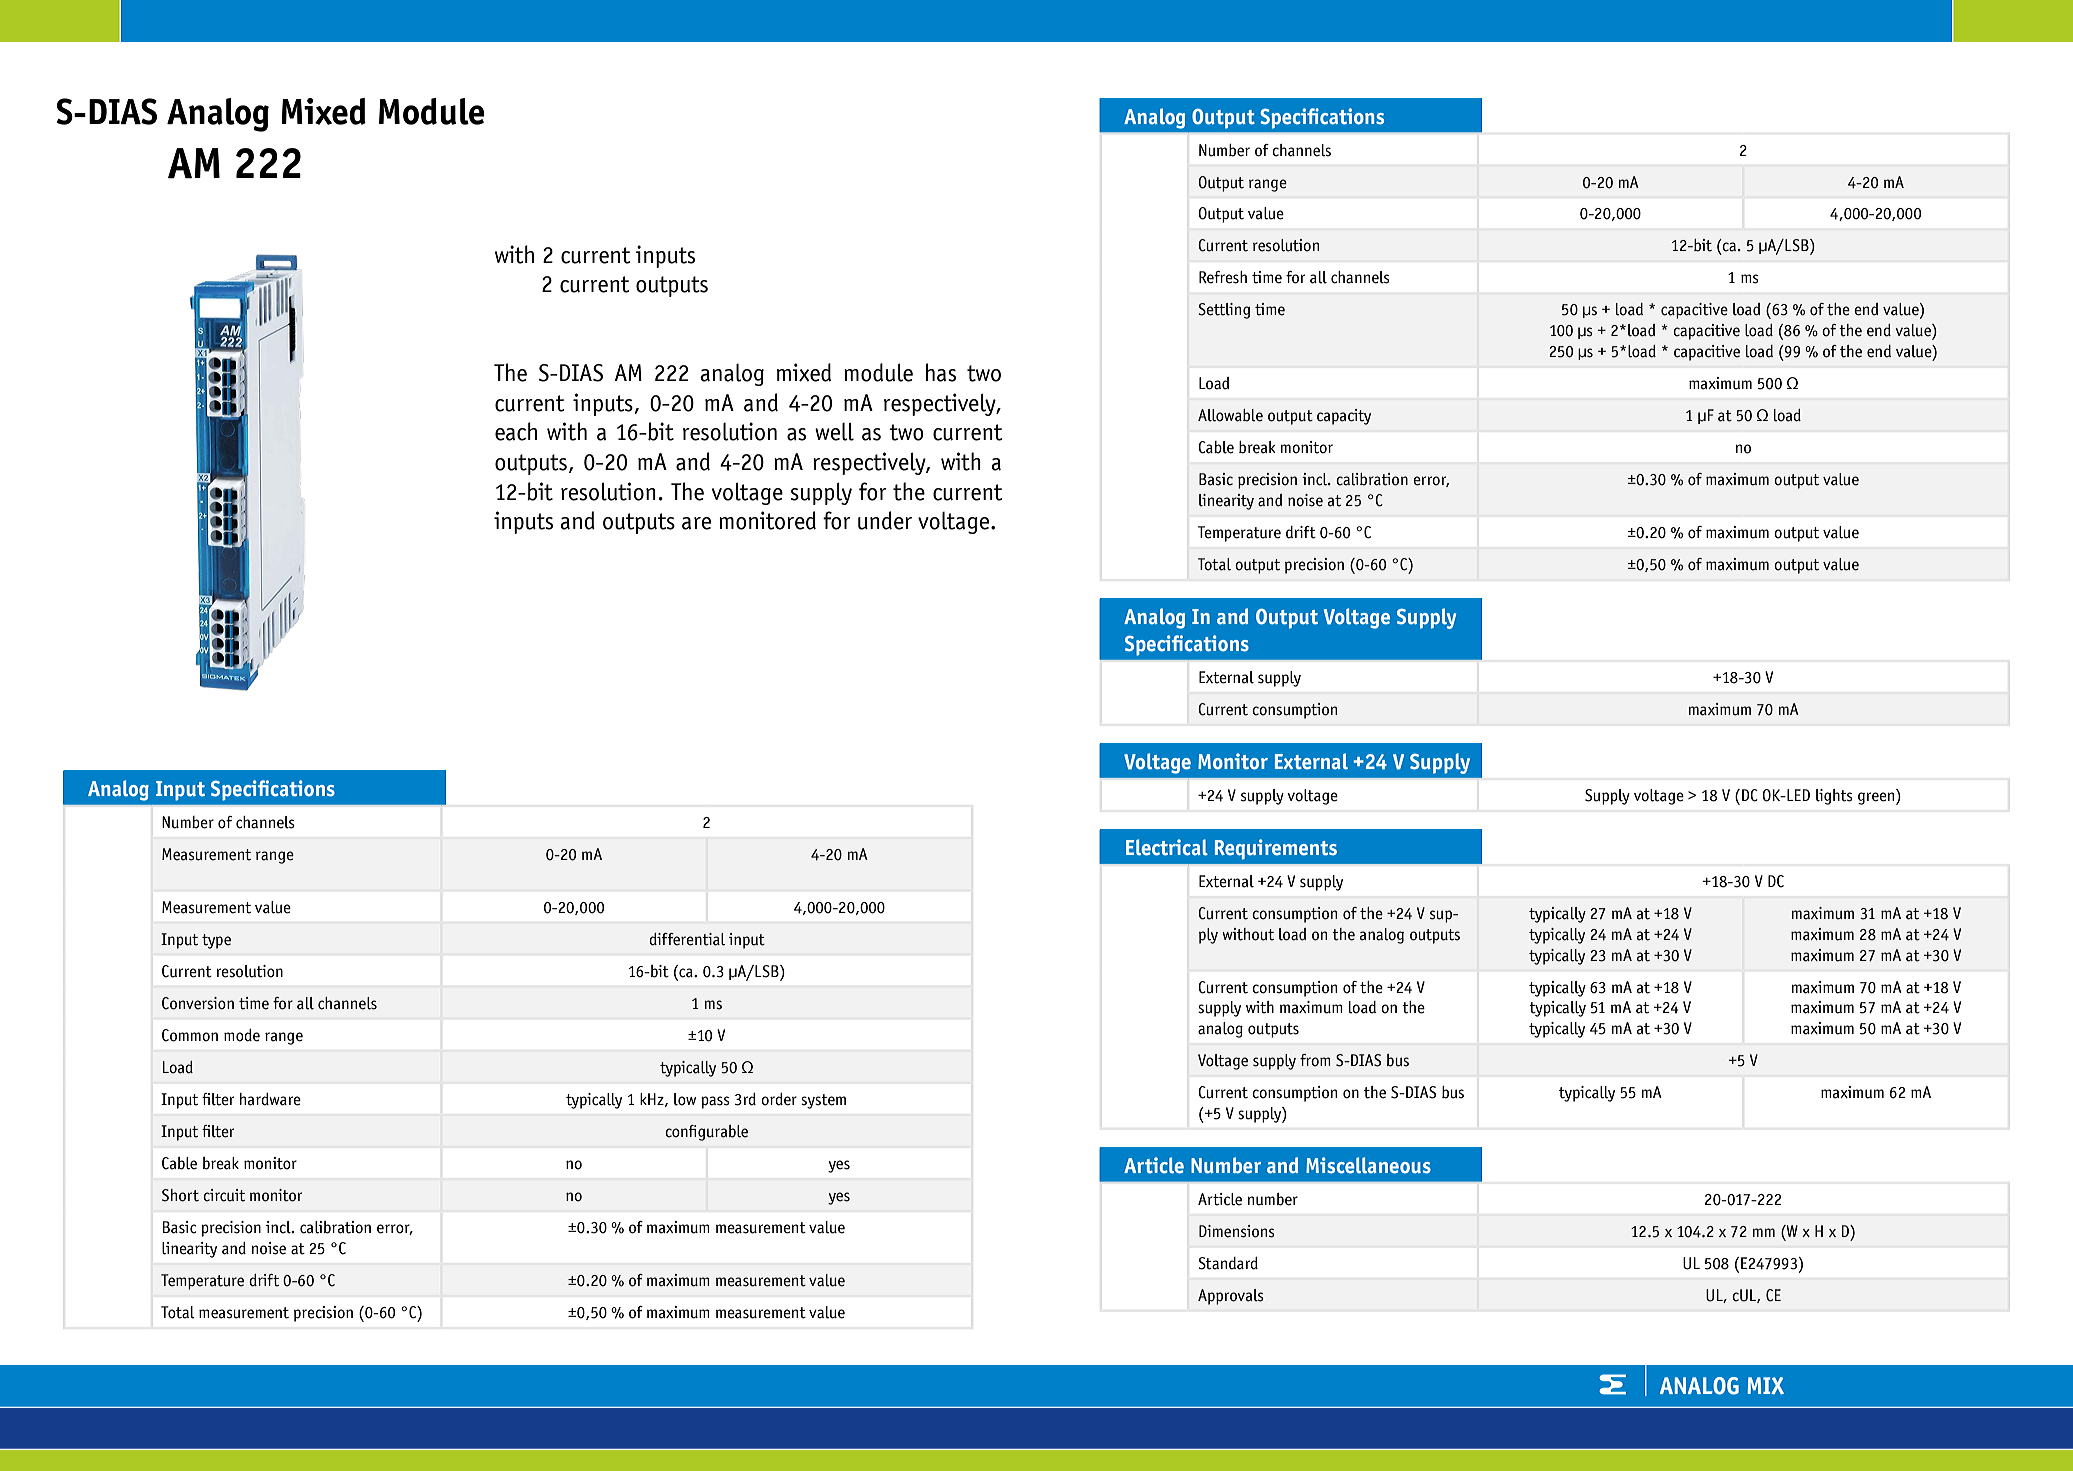 The width and height of the page is (2073, 1471). What do you see at coordinates (1167, 847) in the page?
I see `Electrical` at bounding box center [1167, 847].
